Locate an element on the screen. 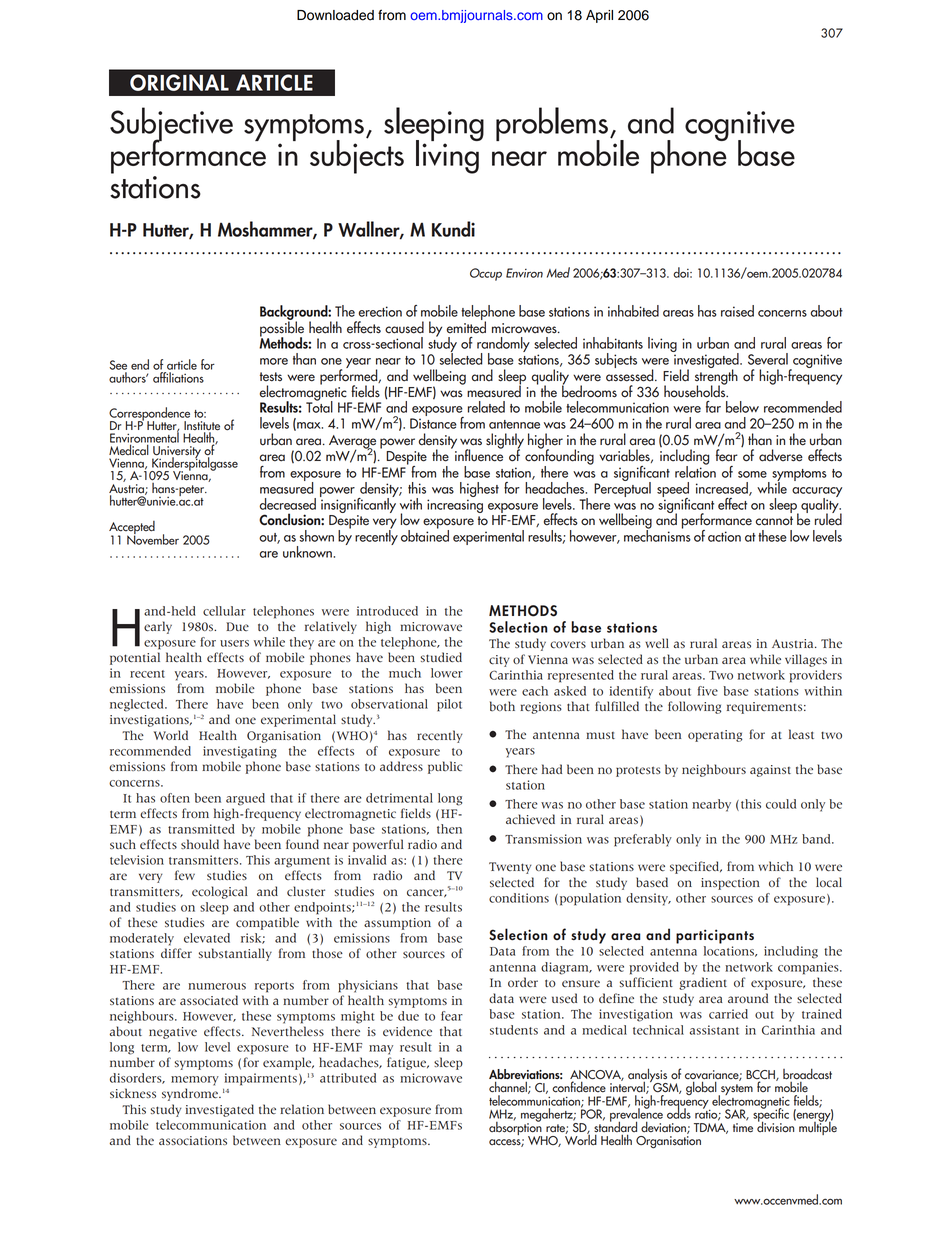  cellular is located at coordinates (224, 611).
